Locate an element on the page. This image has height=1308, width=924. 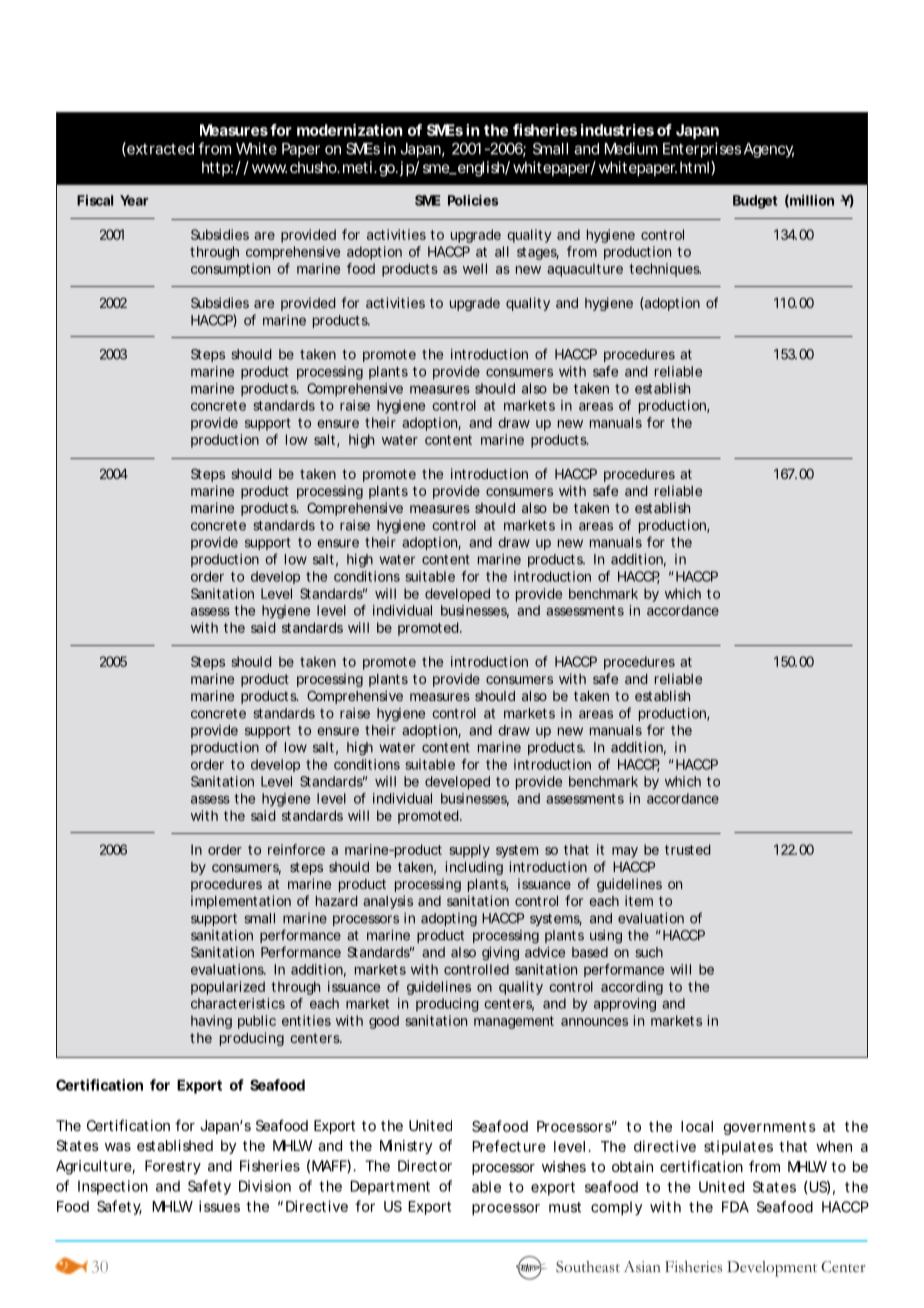
Year is located at coordinates (134, 200).
